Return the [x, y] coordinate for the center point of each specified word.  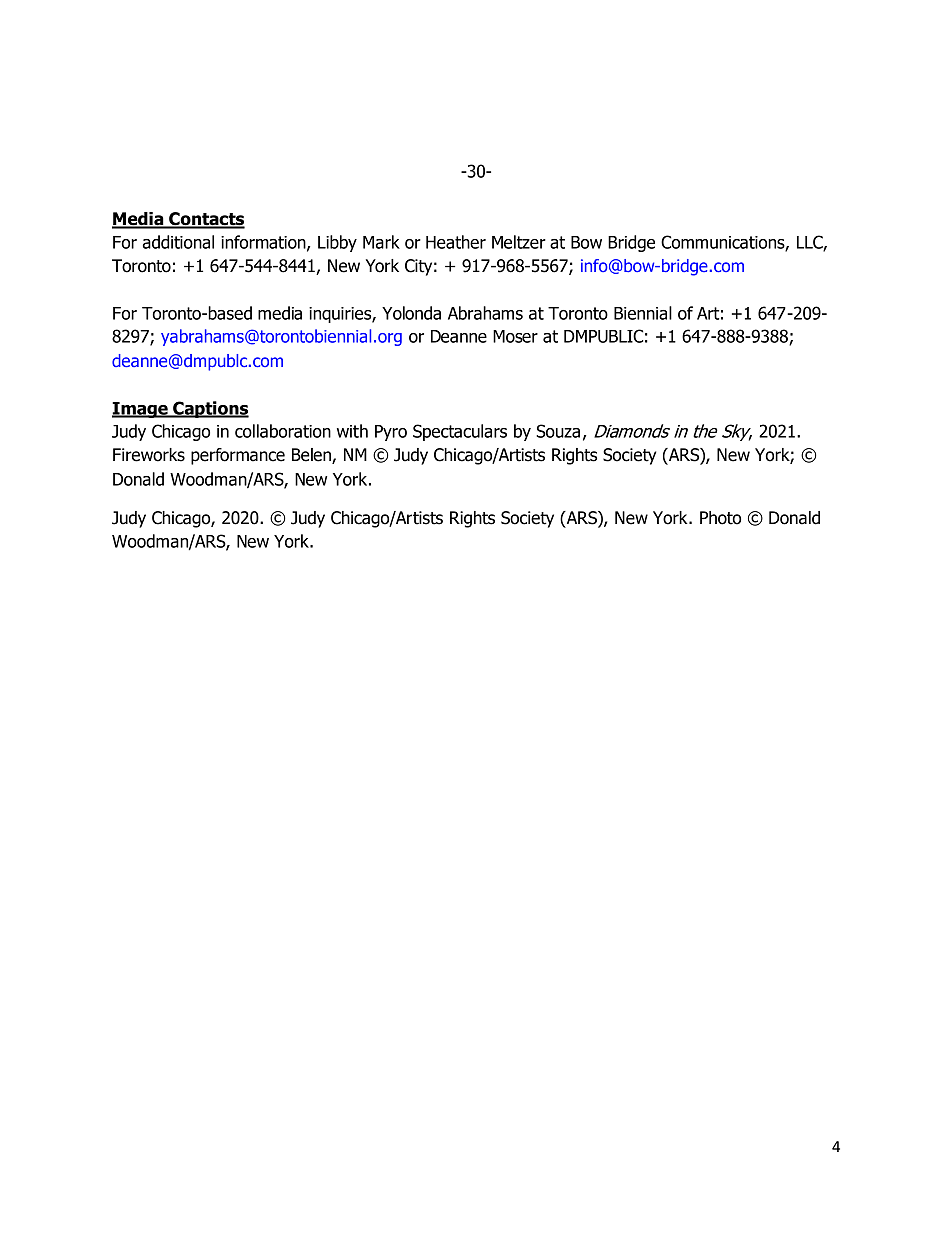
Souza [558, 431]
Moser [515, 336]
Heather [456, 242]
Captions [210, 409]
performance [238, 456]
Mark [381, 242]
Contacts [206, 220]
